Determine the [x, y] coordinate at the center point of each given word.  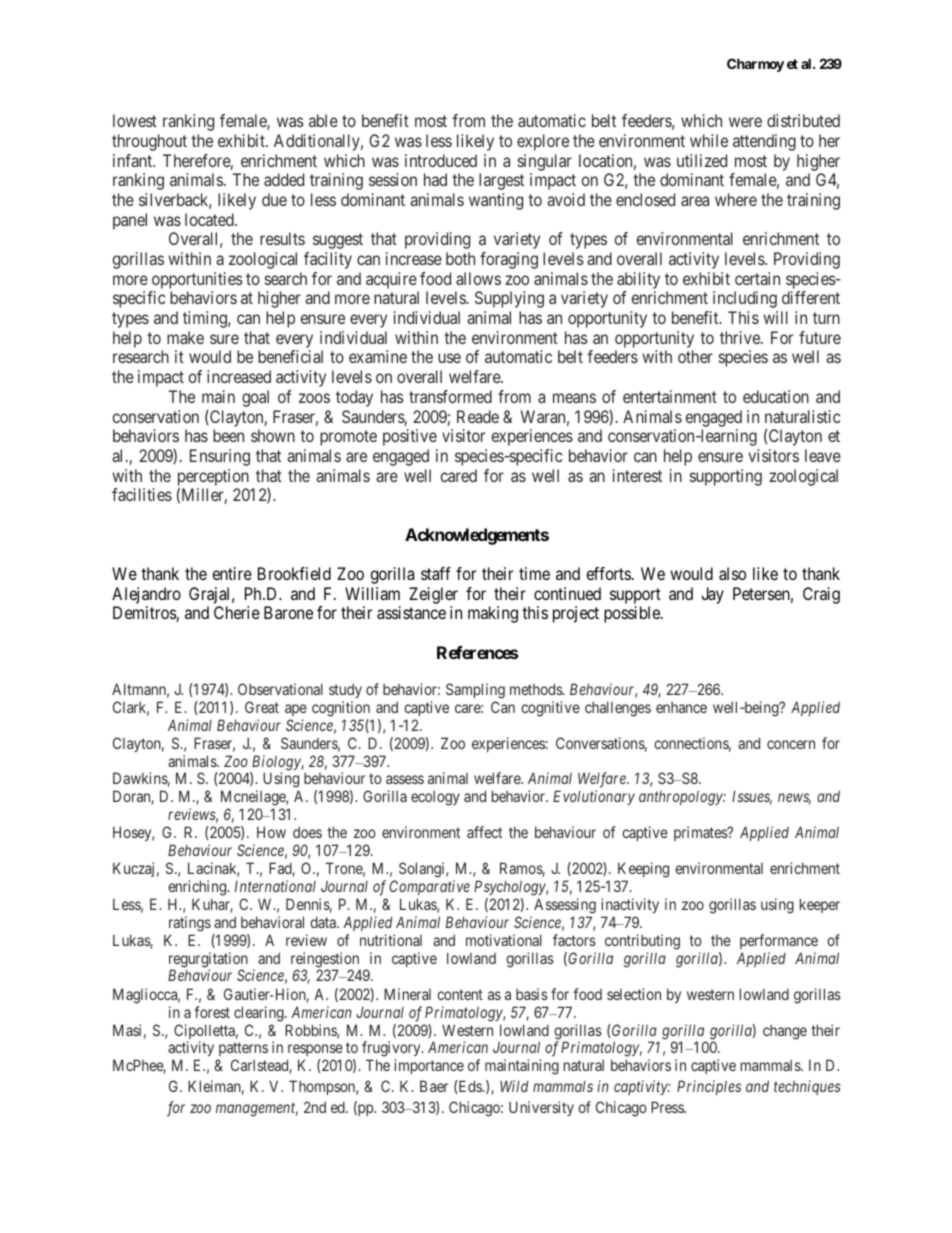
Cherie [237, 612]
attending [764, 142]
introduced [441, 160]
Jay [712, 595]
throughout [149, 142]
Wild [514, 1086]
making [493, 614]
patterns [242, 1051]
